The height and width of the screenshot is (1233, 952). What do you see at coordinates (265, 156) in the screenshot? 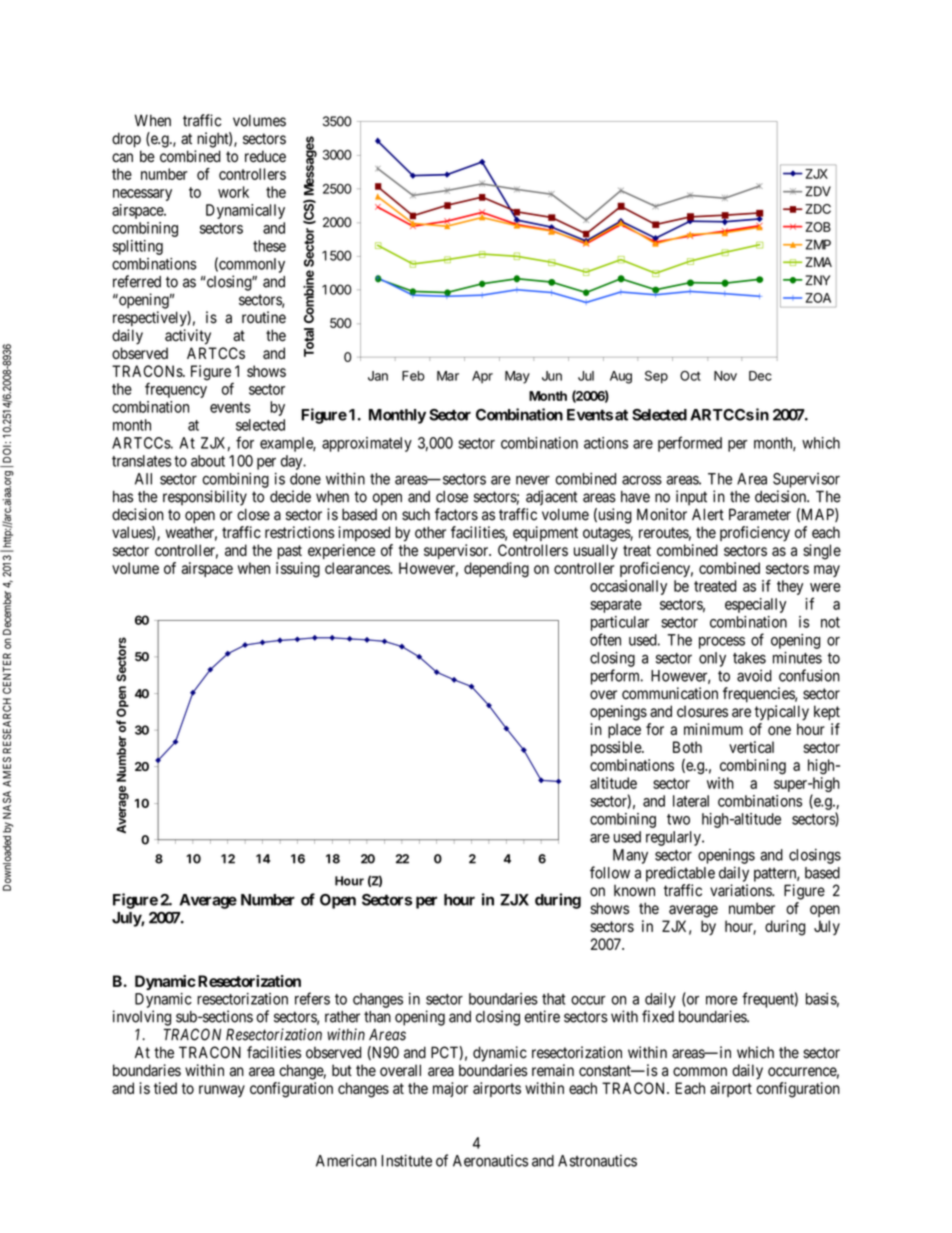
I see `reduce` at bounding box center [265, 156].
